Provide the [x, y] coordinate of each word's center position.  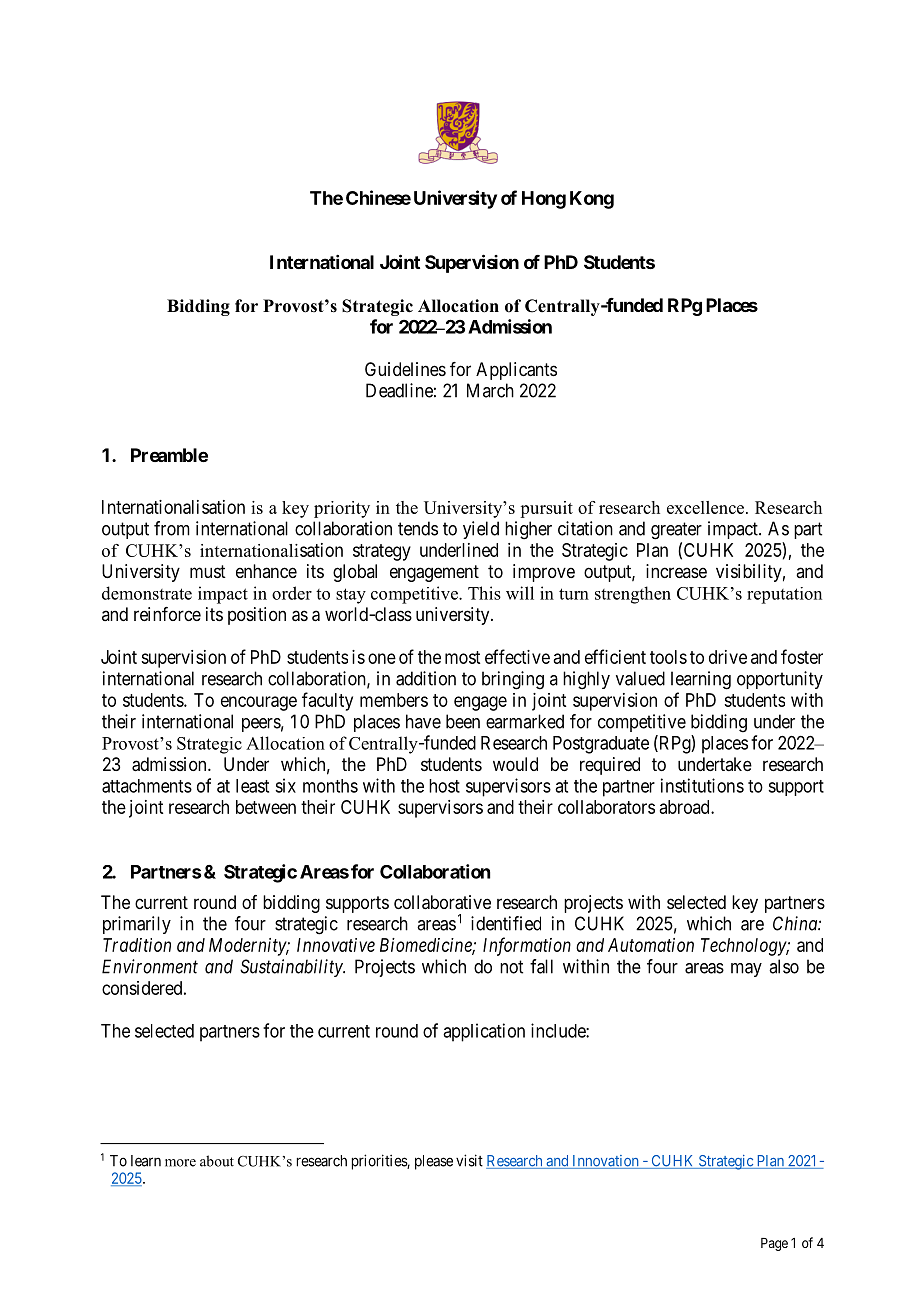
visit [469, 1160]
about [217, 1161]
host [444, 786]
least [252, 786]
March [490, 390]
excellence [707, 507]
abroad [685, 807]
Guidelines [405, 369]
